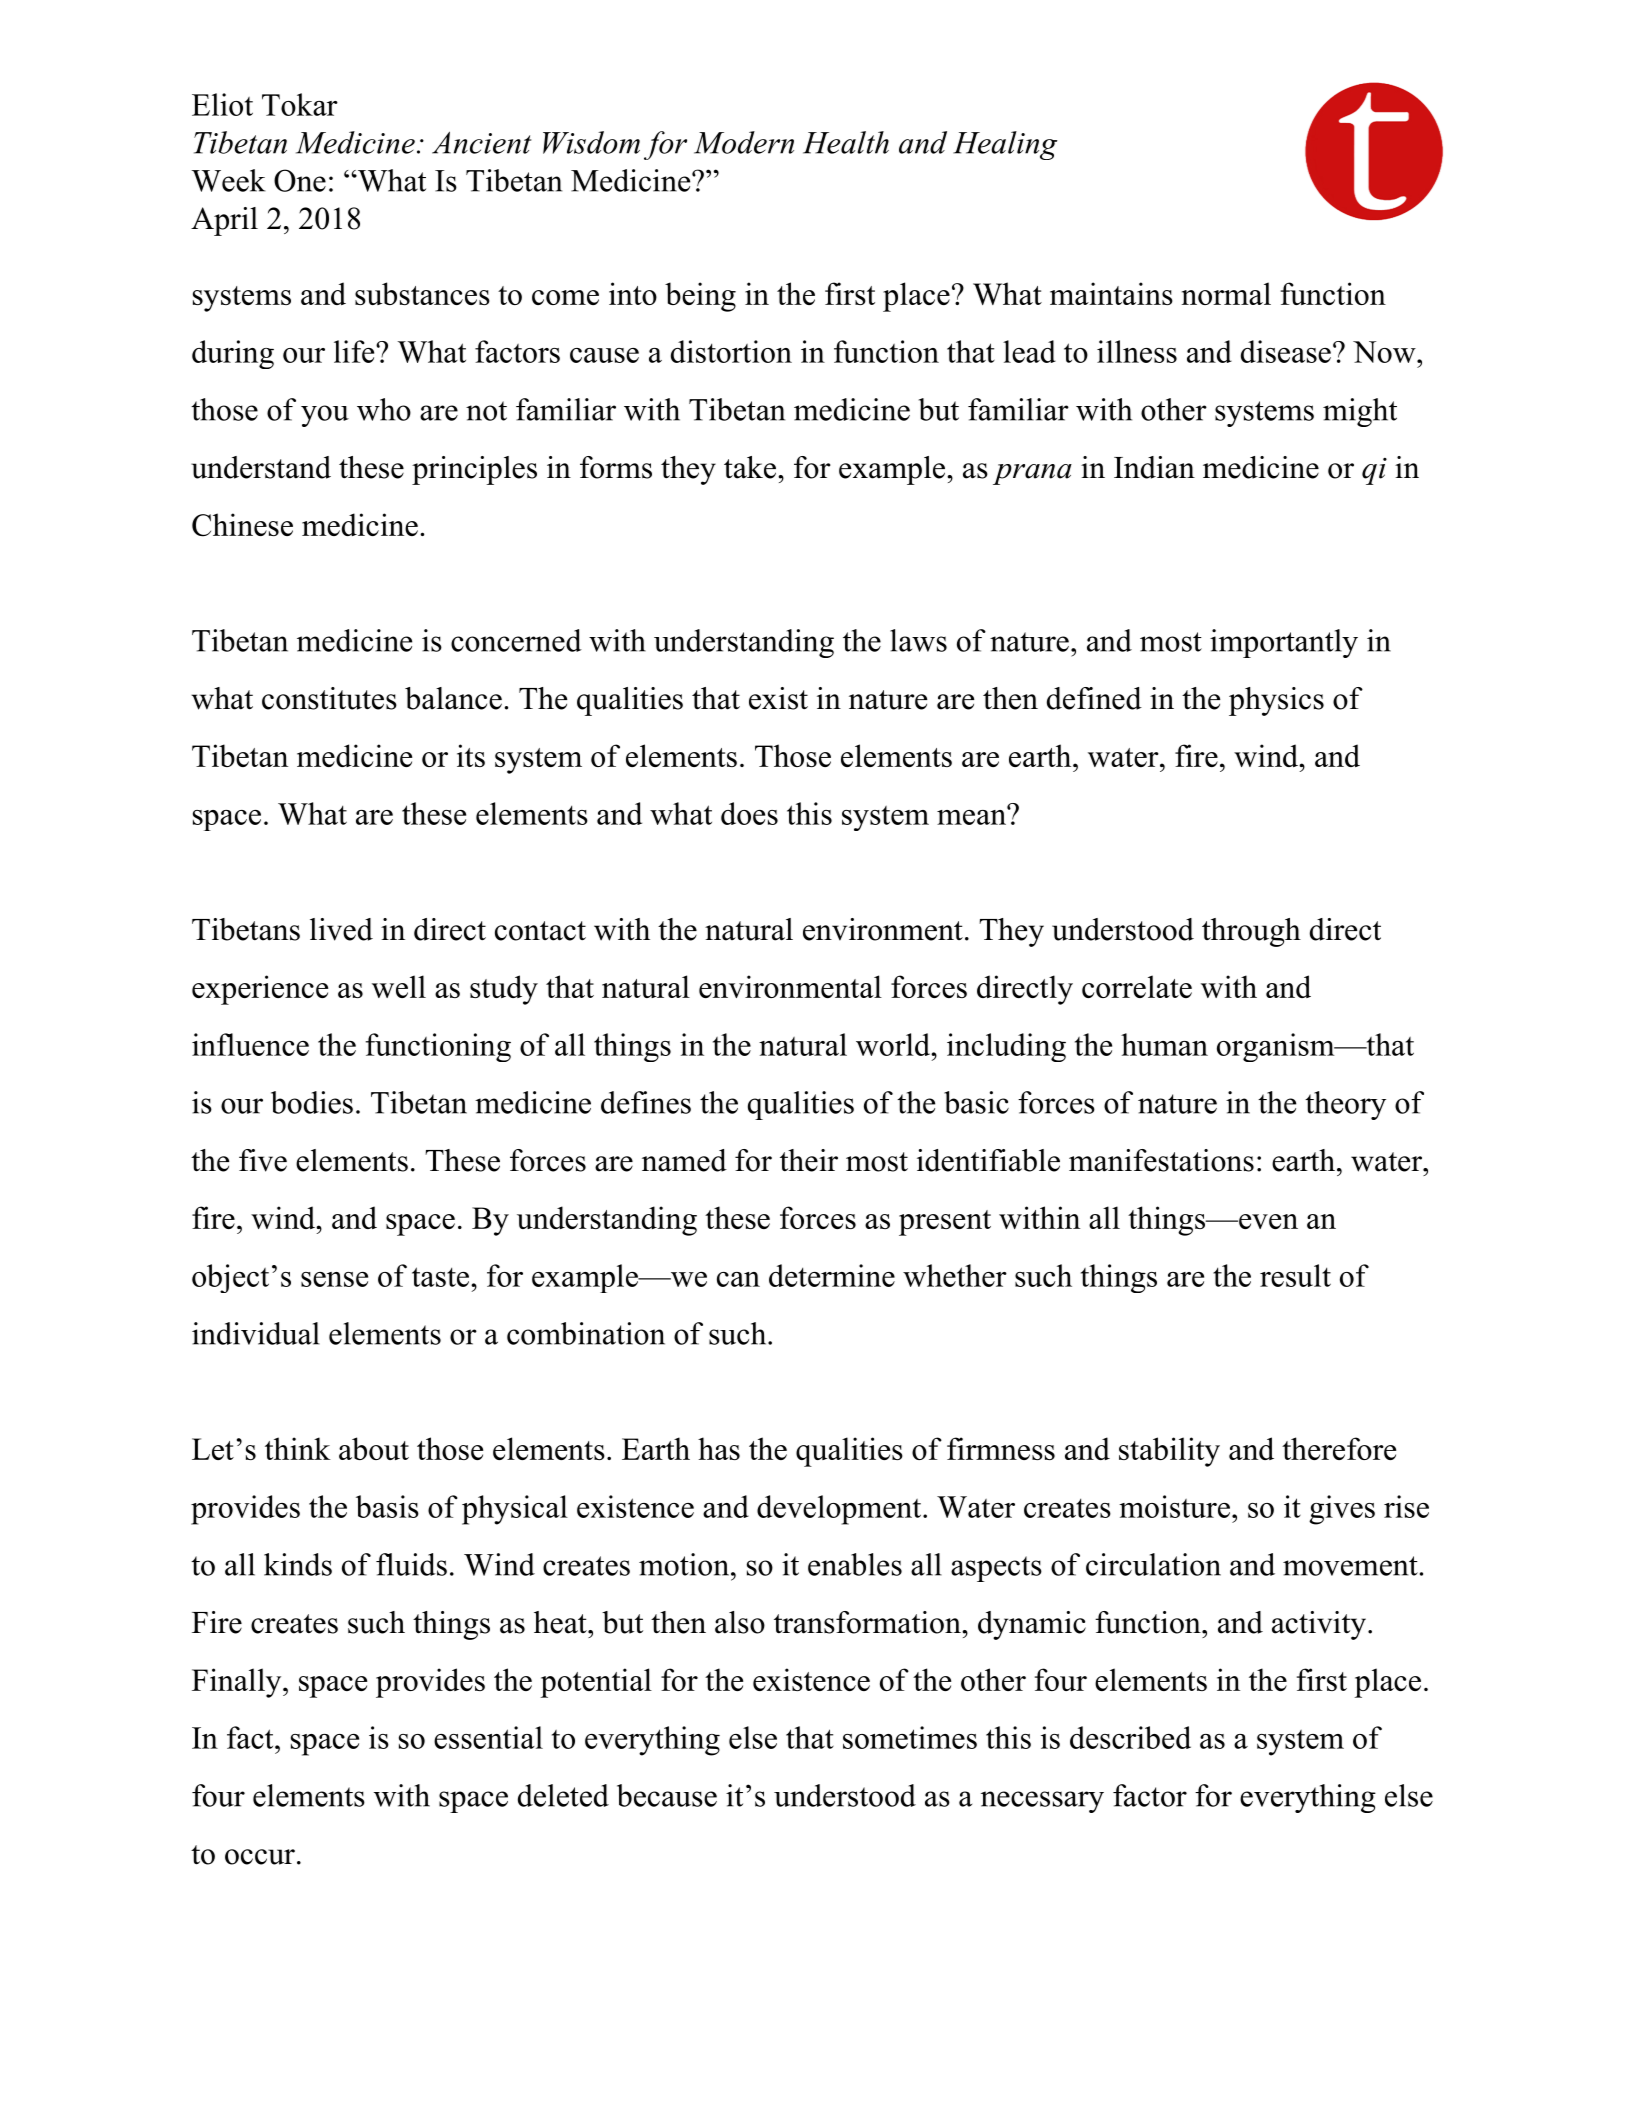 The width and height of the screenshot is (1625, 2103). I want to click on sometimes, so click(910, 1737).
